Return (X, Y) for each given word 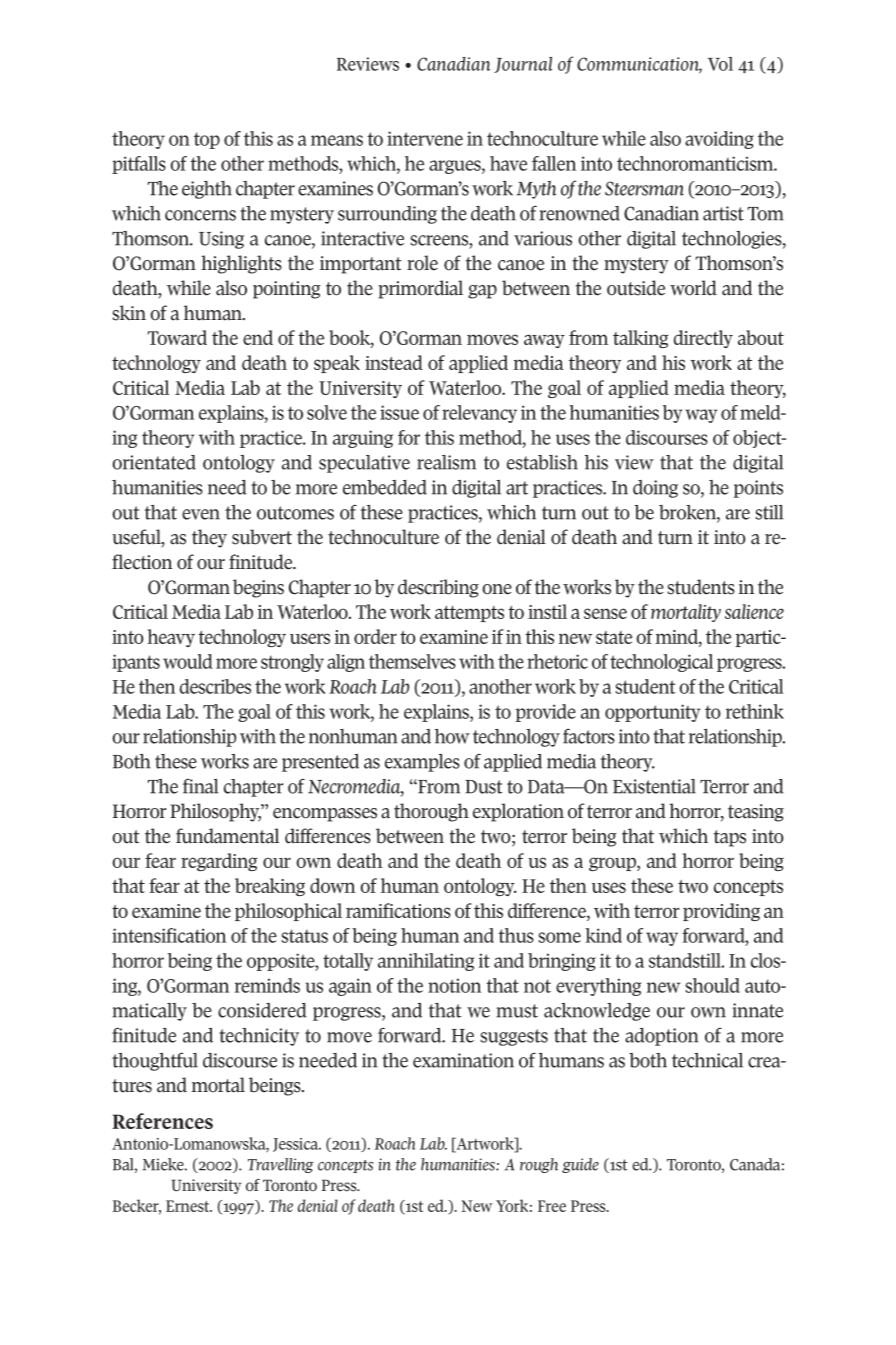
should (712, 985)
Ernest (189, 1206)
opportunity (652, 713)
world (693, 288)
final (201, 786)
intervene (425, 138)
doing (655, 489)
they (209, 538)
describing (438, 588)
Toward (177, 337)
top (207, 140)
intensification (169, 935)
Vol (720, 64)
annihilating (426, 962)
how (452, 736)
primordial (420, 289)
